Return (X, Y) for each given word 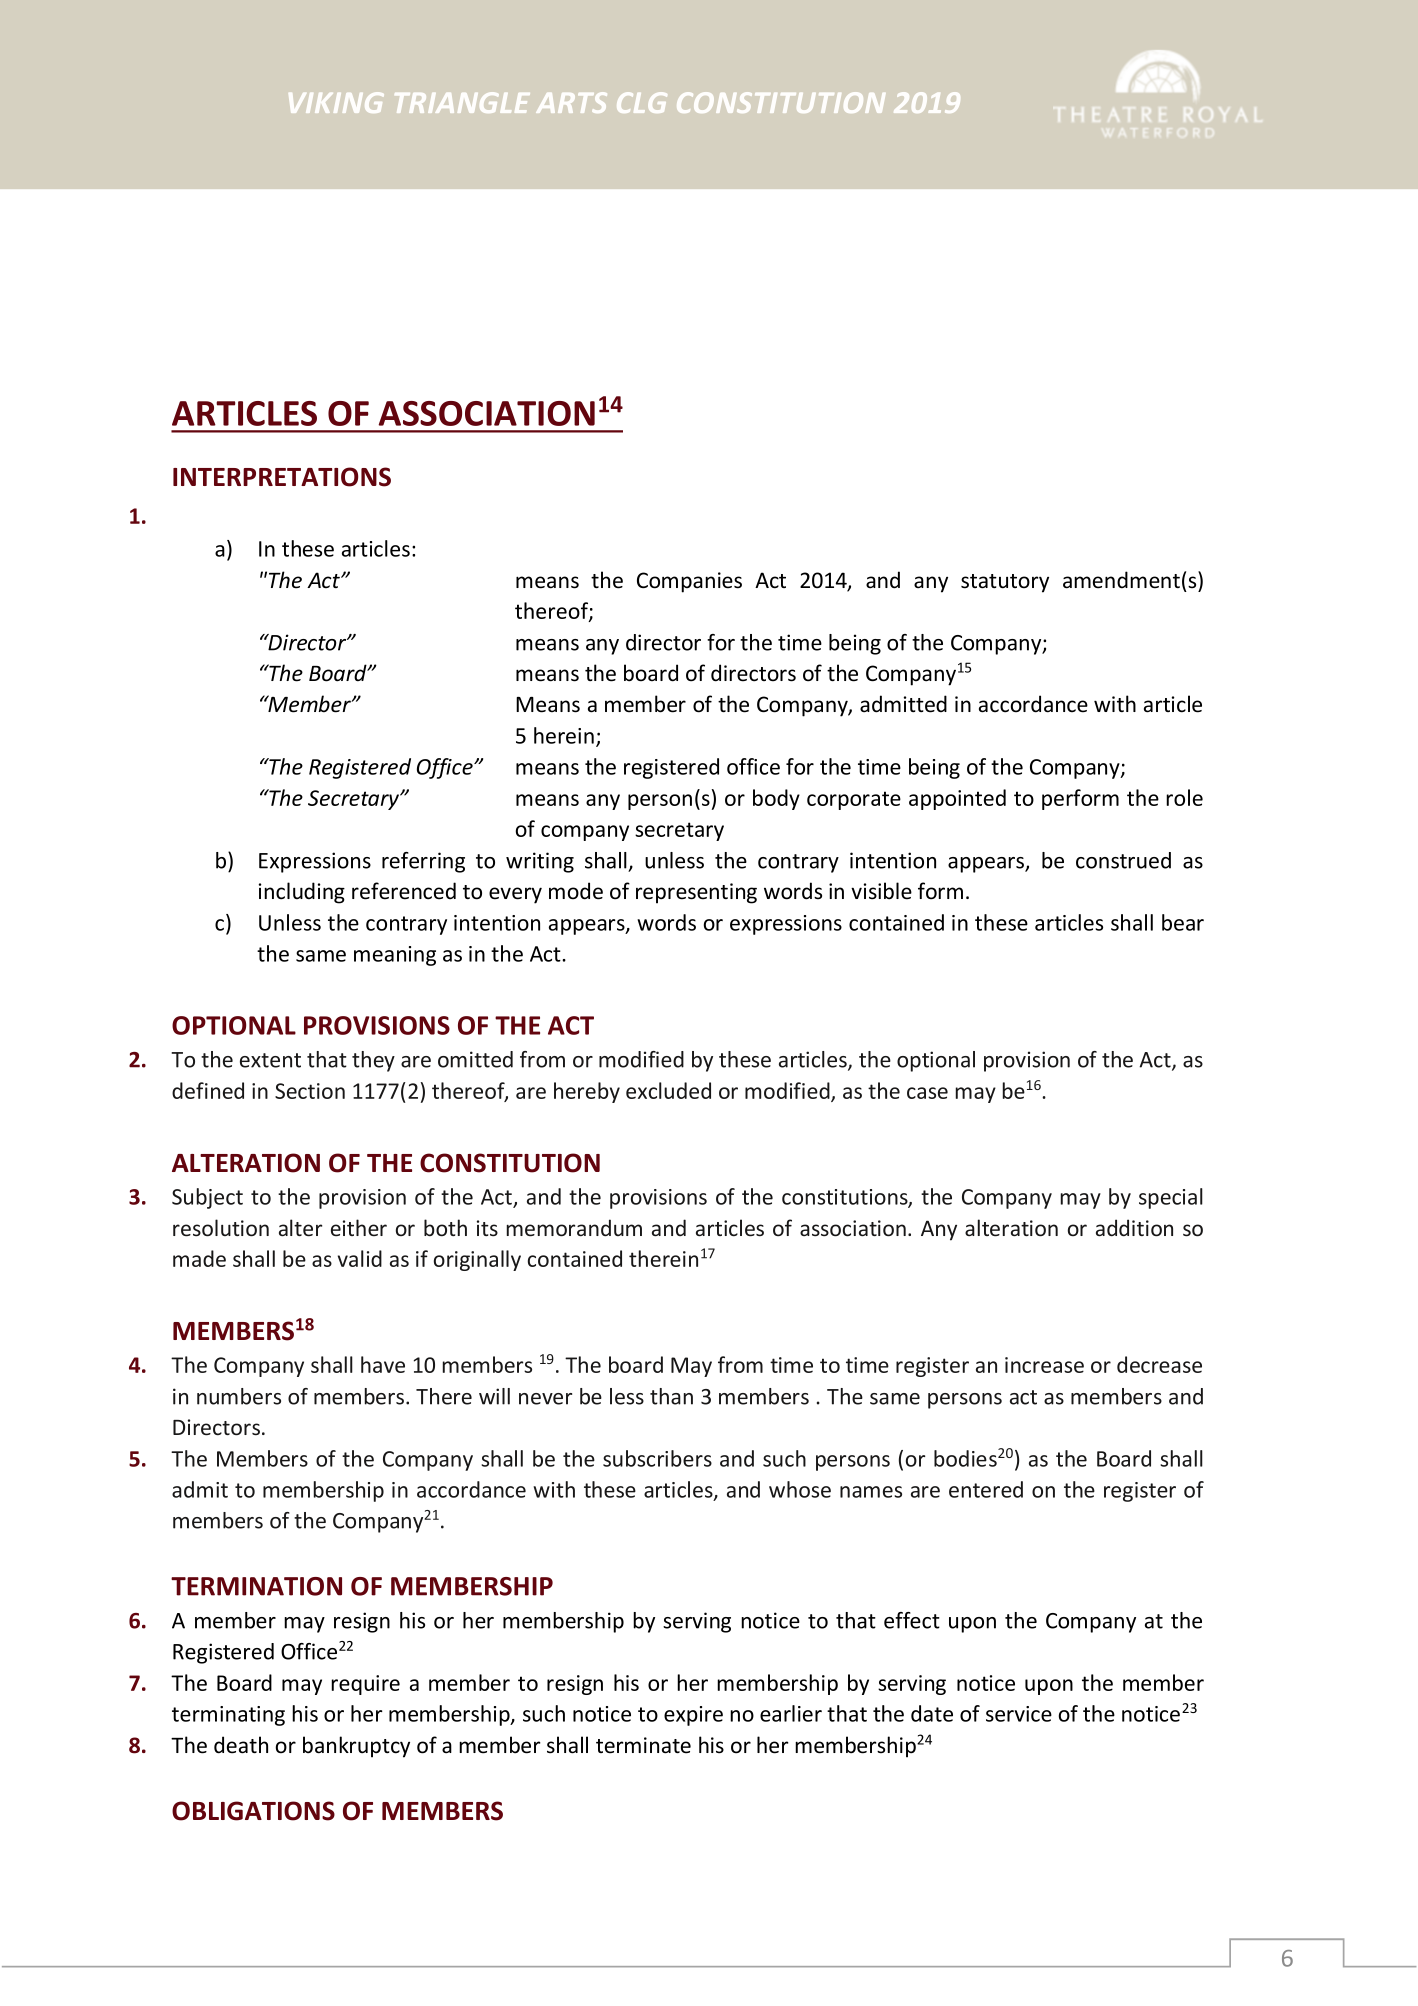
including (302, 893)
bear (1183, 922)
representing (696, 893)
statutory (1005, 583)
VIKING (336, 102)
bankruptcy (356, 1747)
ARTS (571, 102)
